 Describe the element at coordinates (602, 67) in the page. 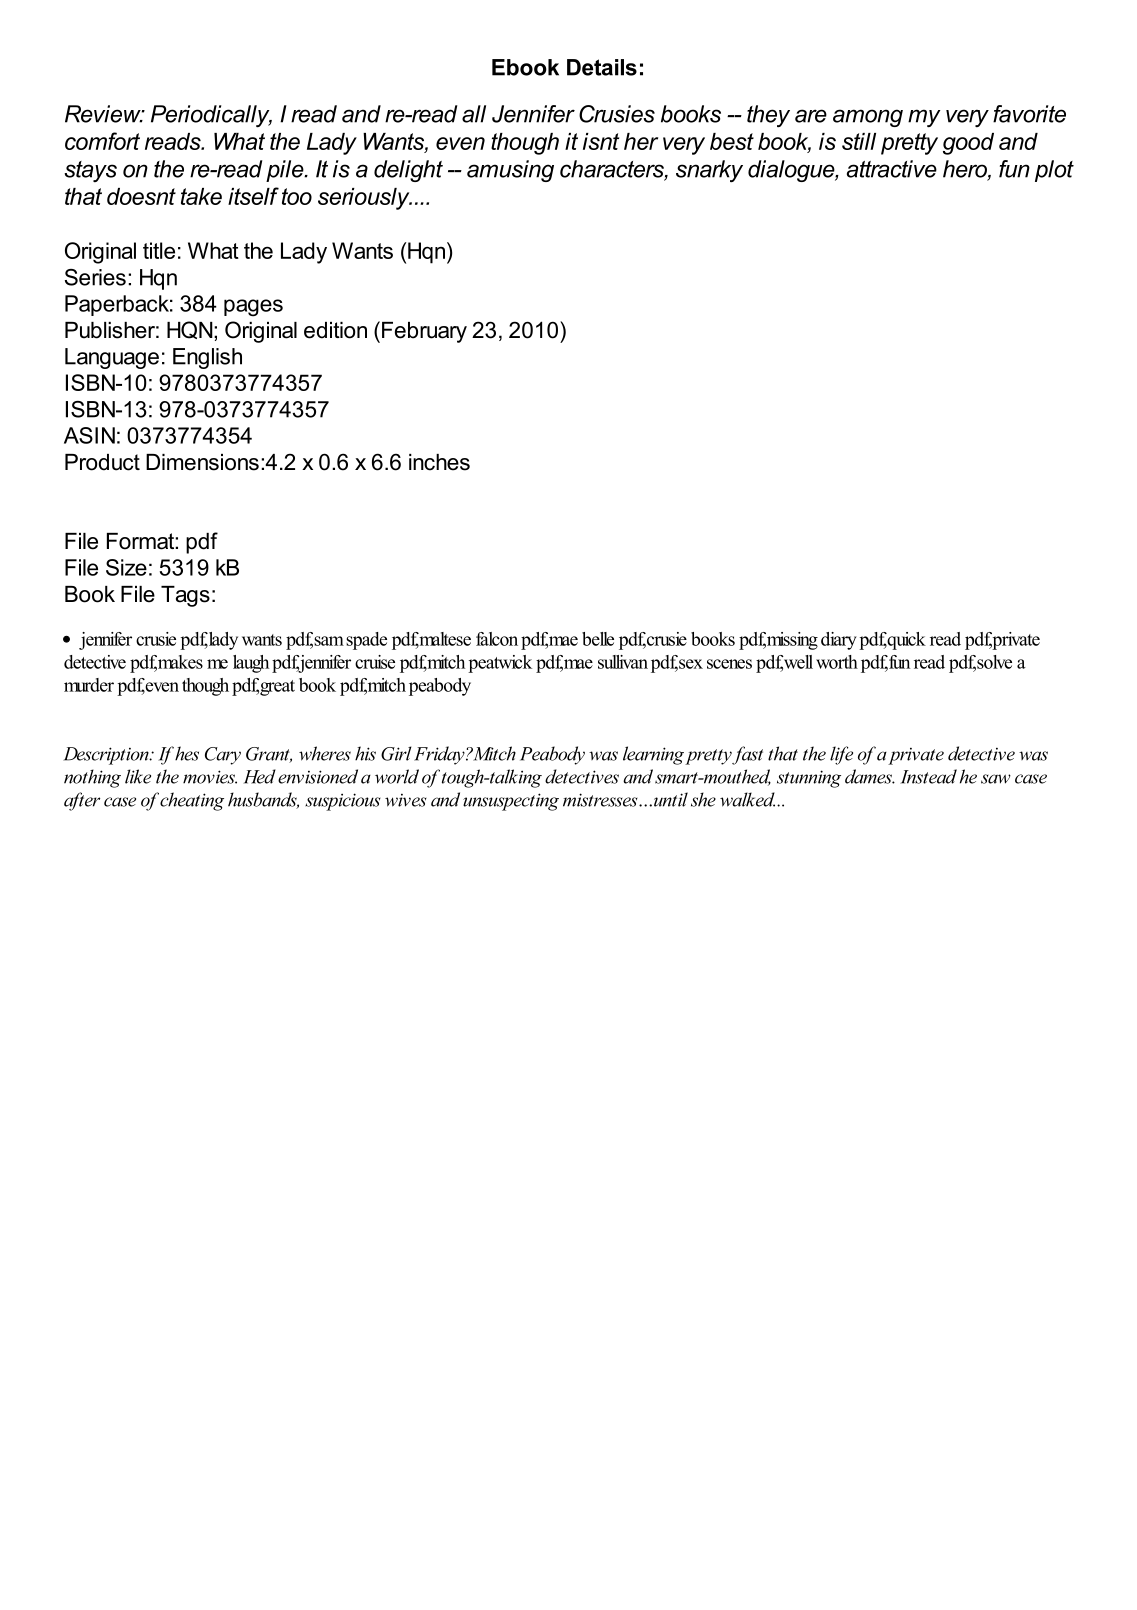

I see `Details` at that location.
